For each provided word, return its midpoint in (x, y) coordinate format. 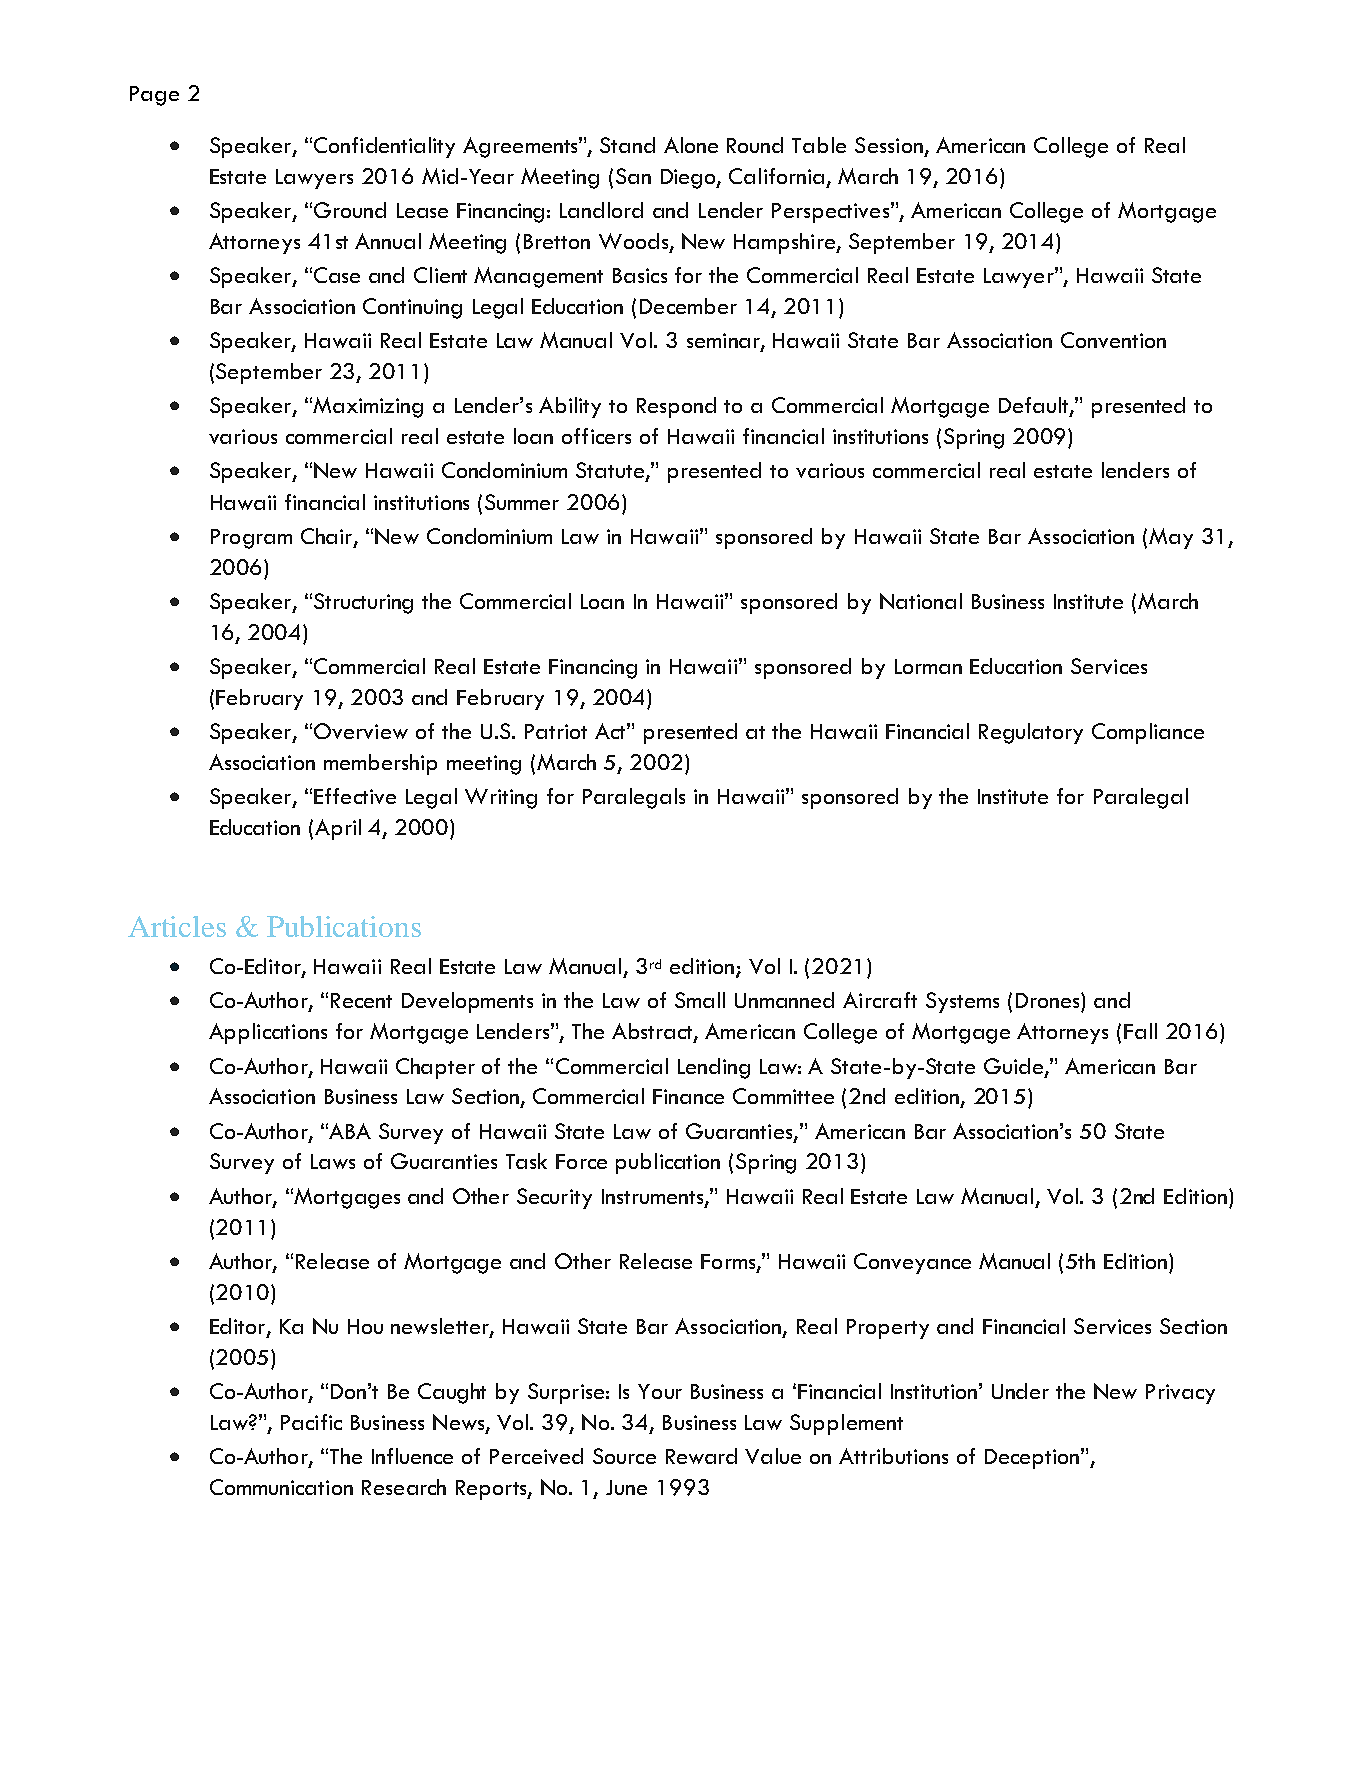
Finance (688, 1096)
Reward (701, 1456)
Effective (355, 796)
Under (1020, 1391)
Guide (1013, 1066)
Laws (333, 1161)
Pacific (311, 1422)
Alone (691, 145)
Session (889, 145)
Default (1035, 406)
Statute (611, 471)
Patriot (556, 731)
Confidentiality (384, 147)
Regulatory (1031, 733)
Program (251, 539)
